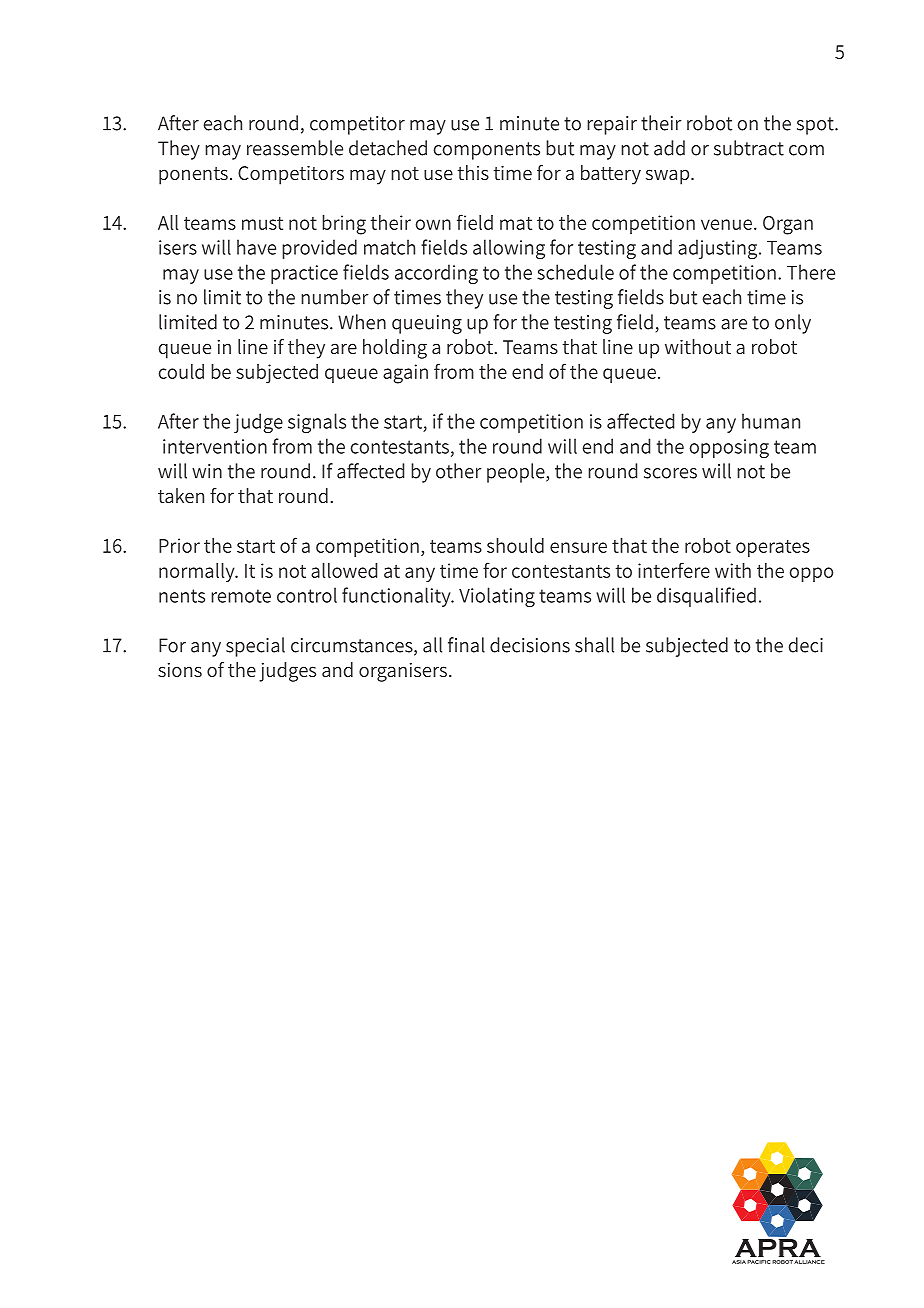 The width and height of the screenshot is (924, 1308). What do you see at coordinates (594, 645) in the screenshot?
I see `shall` at bounding box center [594, 645].
